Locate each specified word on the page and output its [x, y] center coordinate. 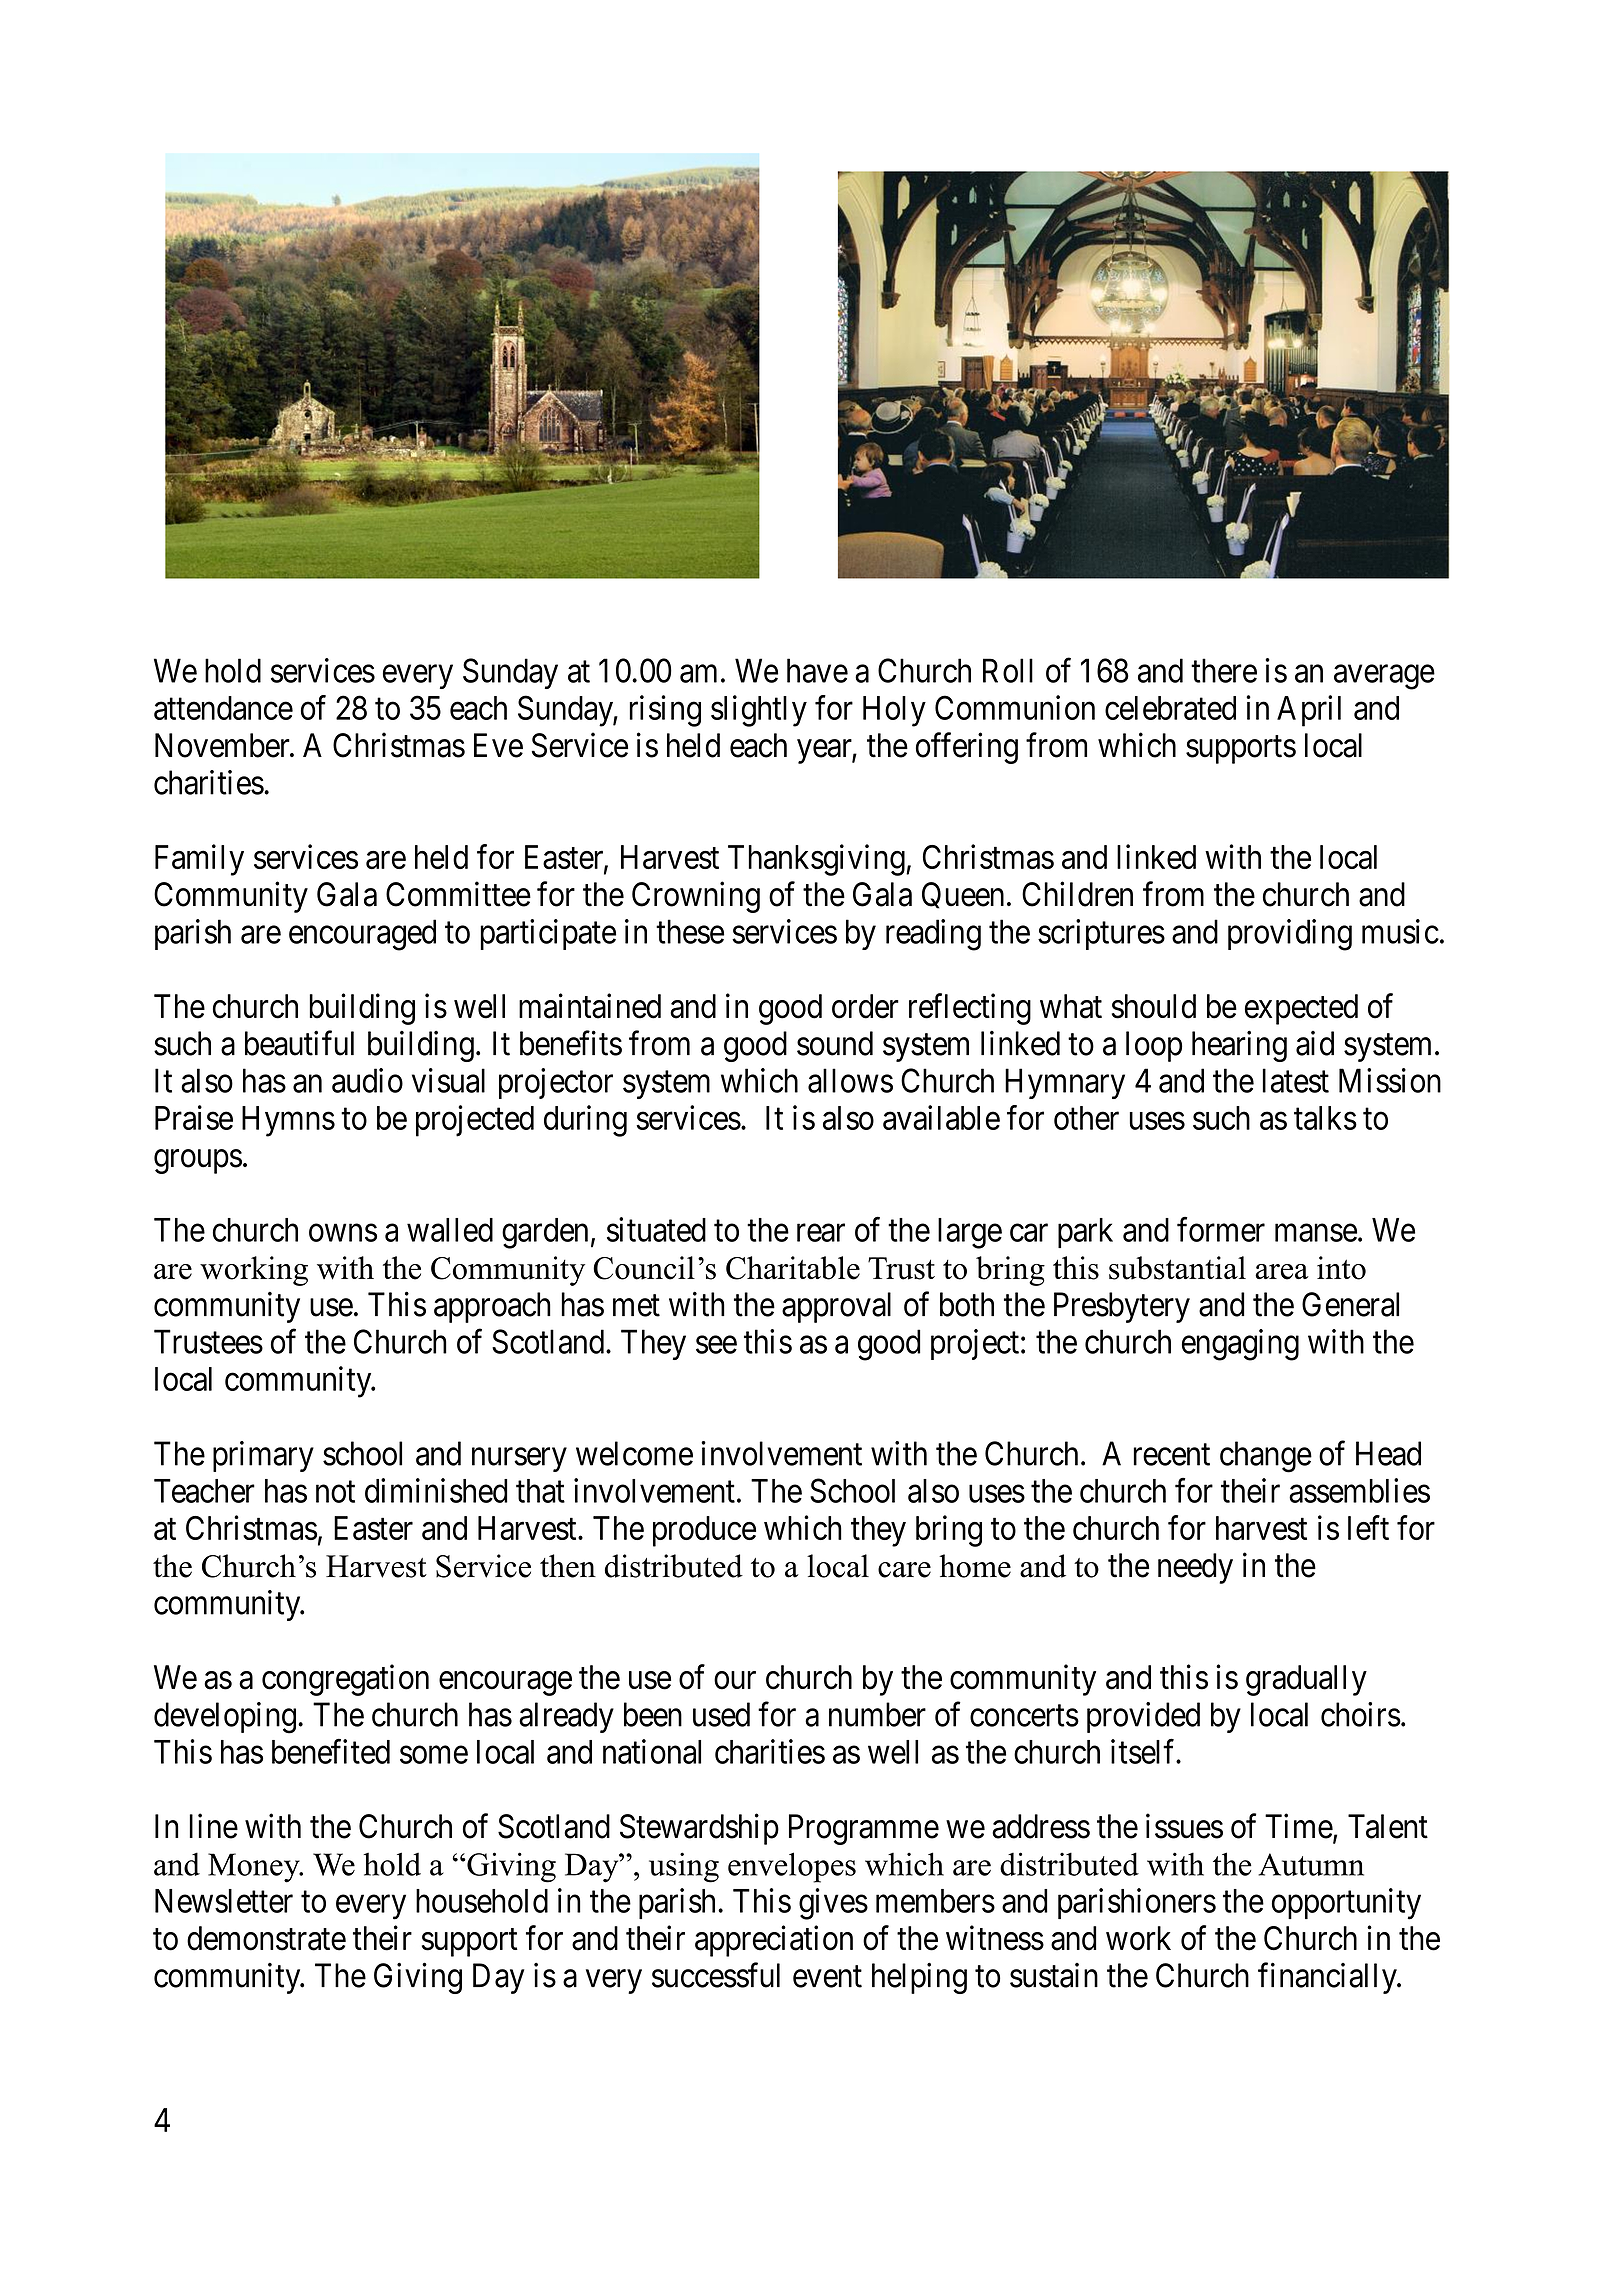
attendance [223, 708]
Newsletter [224, 1901]
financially [1328, 1978]
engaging [1240, 1345]
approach [492, 1307]
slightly [759, 711]
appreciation [774, 1941]
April [1309, 711]
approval [836, 1307]
